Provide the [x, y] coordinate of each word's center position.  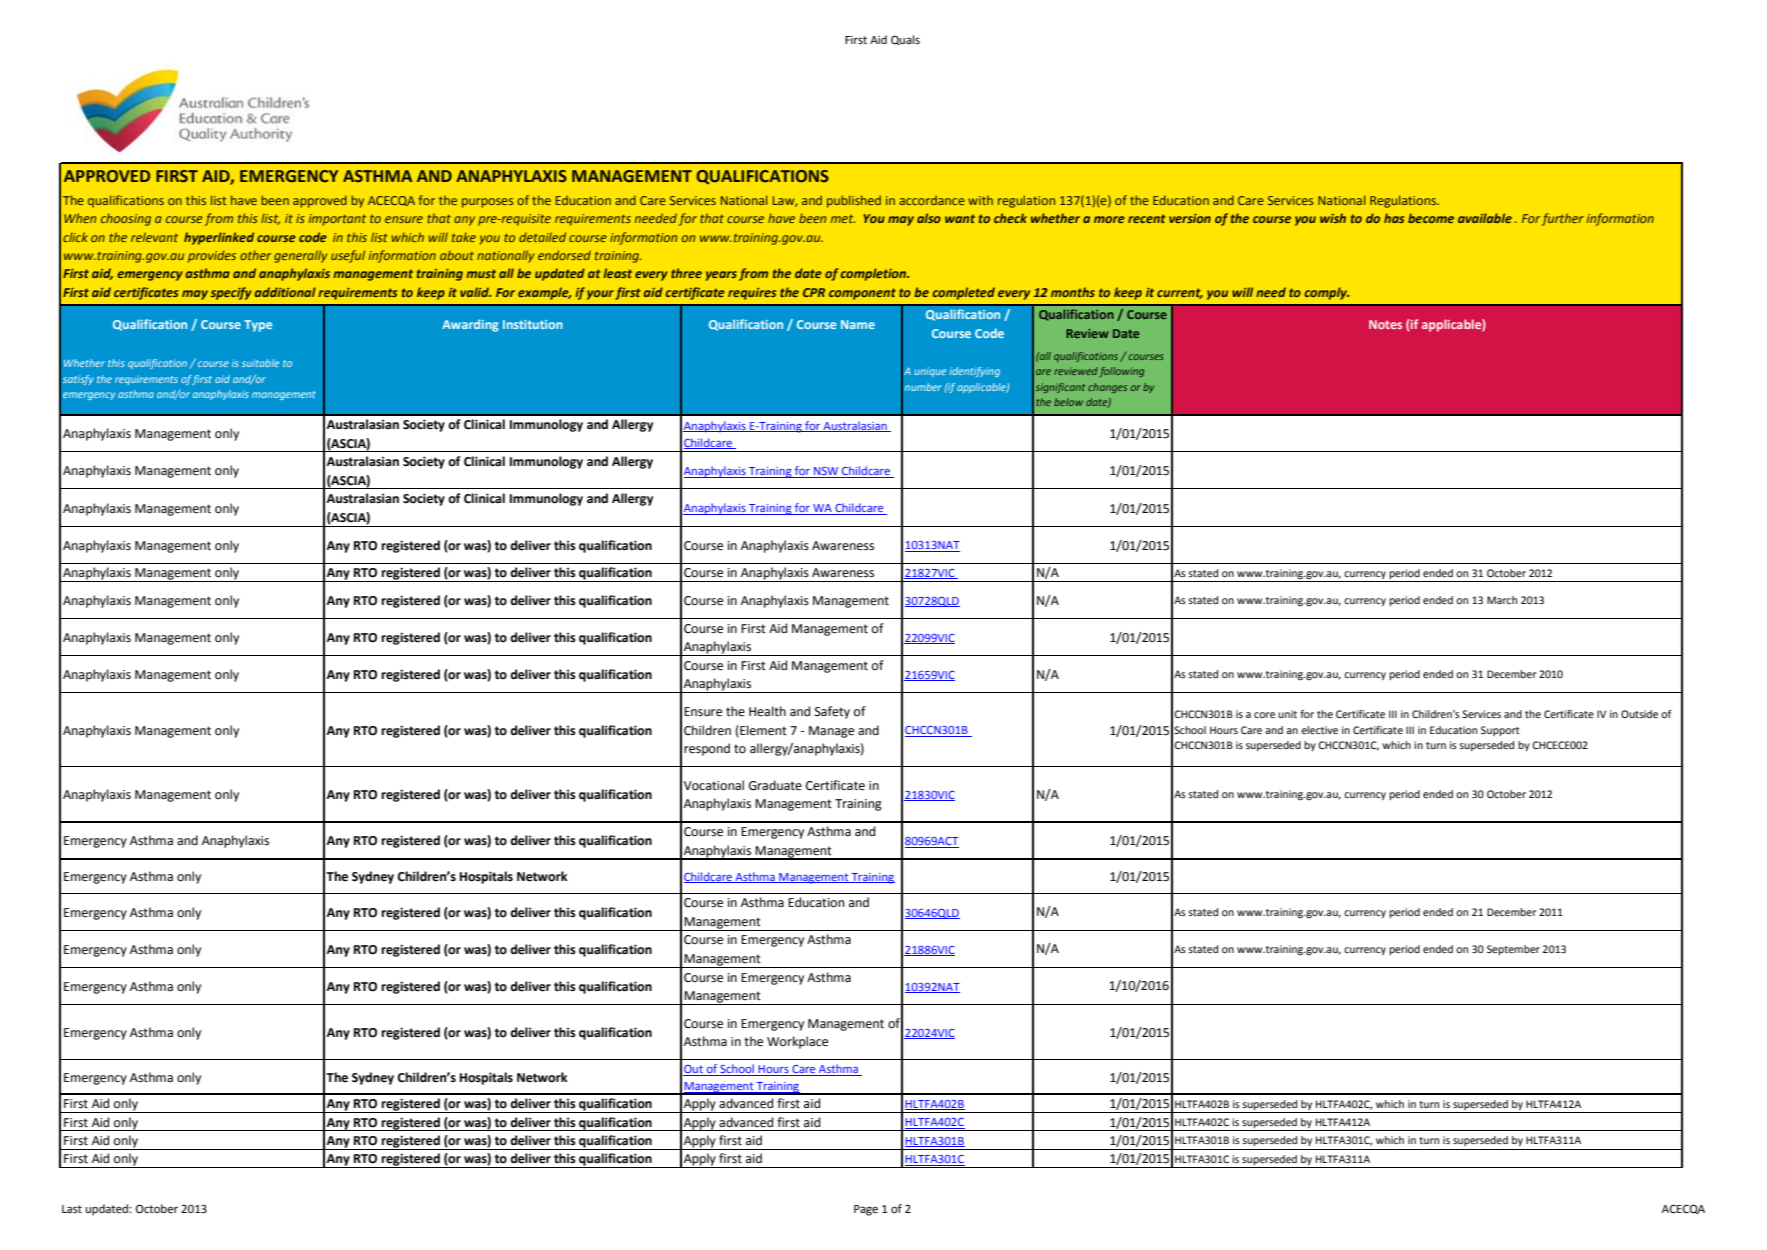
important [337, 220]
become [1431, 218]
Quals [905, 40]
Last [72, 1209]
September [1513, 950]
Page [866, 1210]
